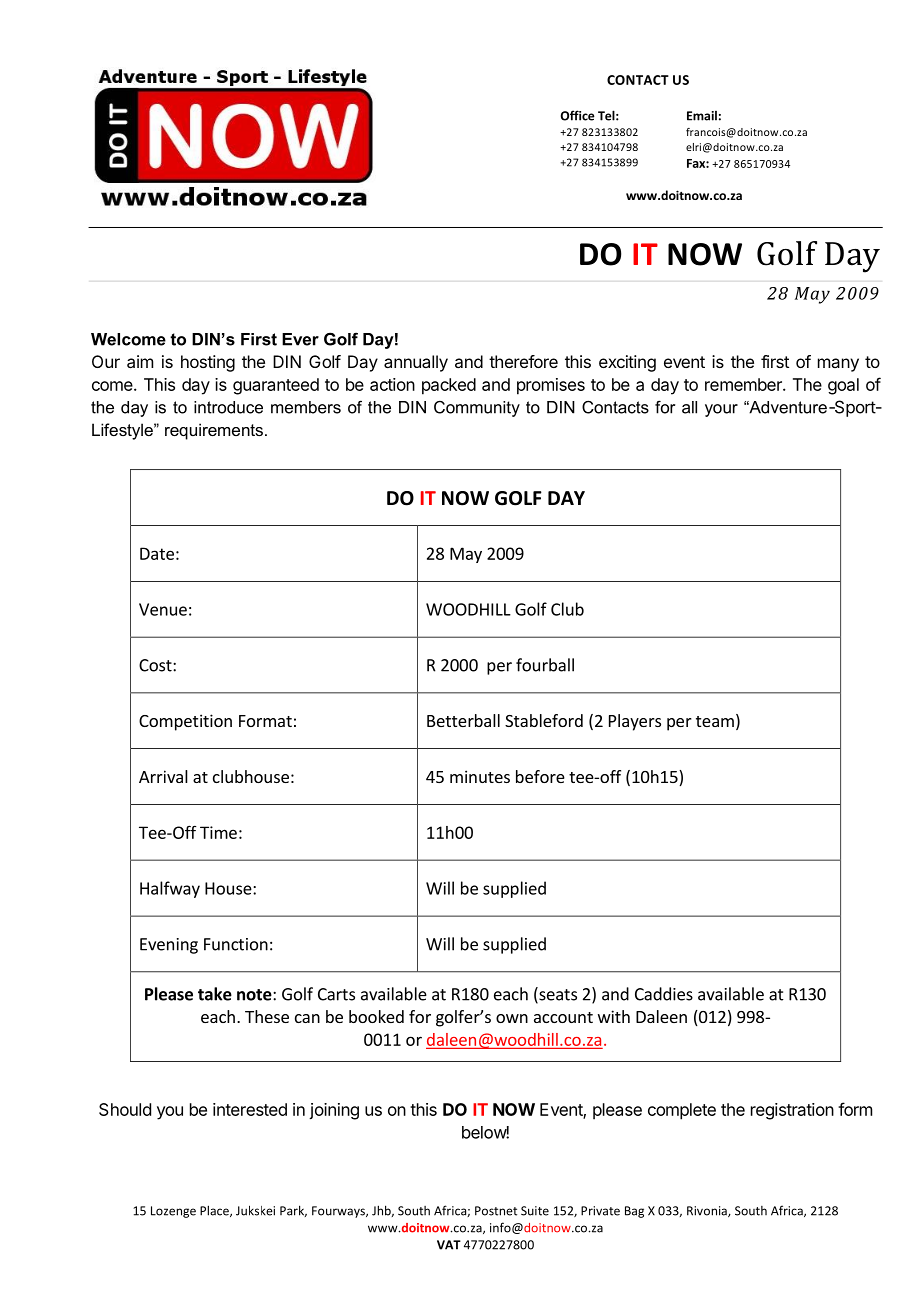 Image resolution: width=924 pixels, height=1308 pixels. Describe the element at coordinates (721, 410) in the image. I see `your` at that location.
